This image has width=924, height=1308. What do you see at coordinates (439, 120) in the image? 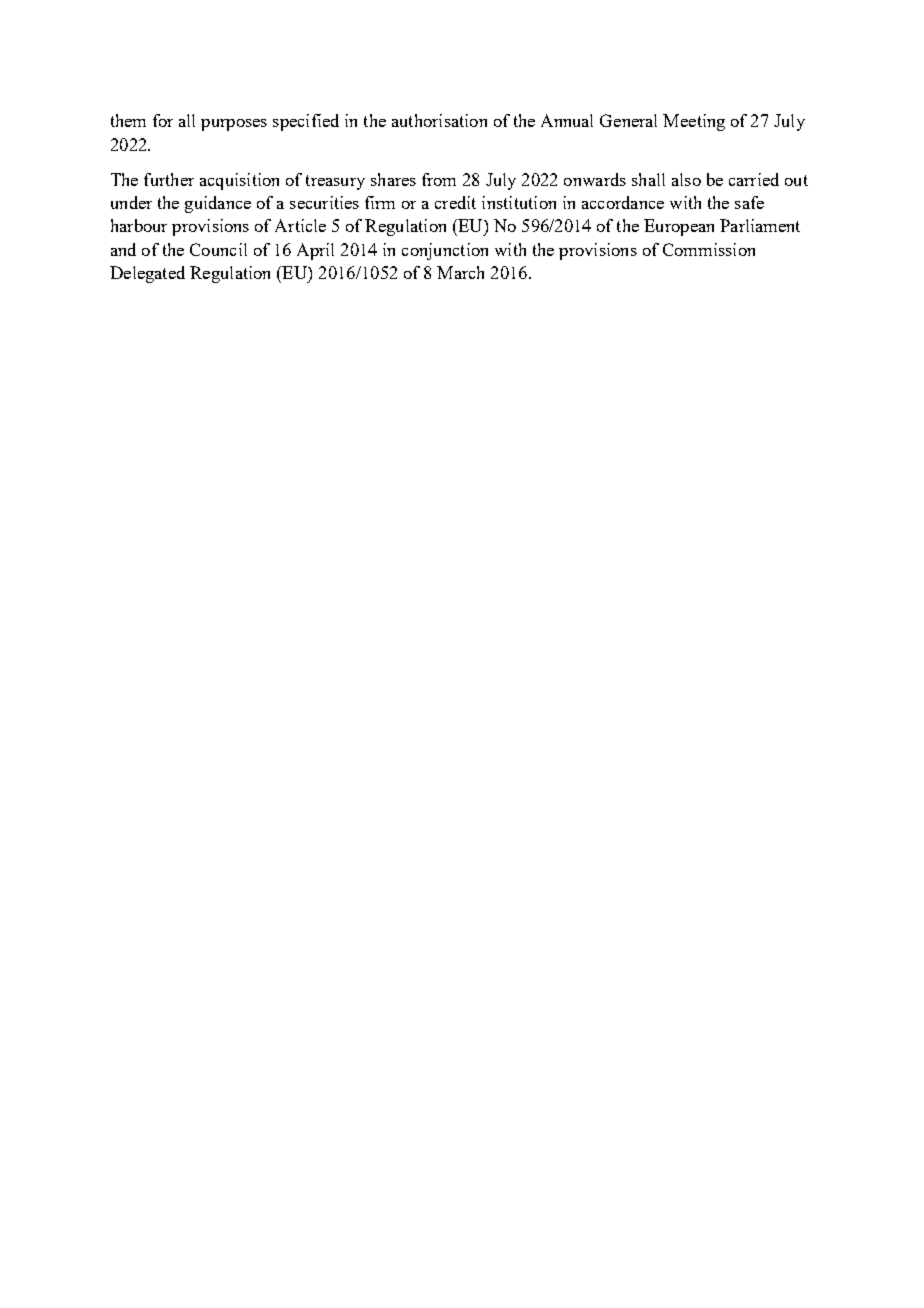
I see `authorisation` at bounding box center [439, 120].
